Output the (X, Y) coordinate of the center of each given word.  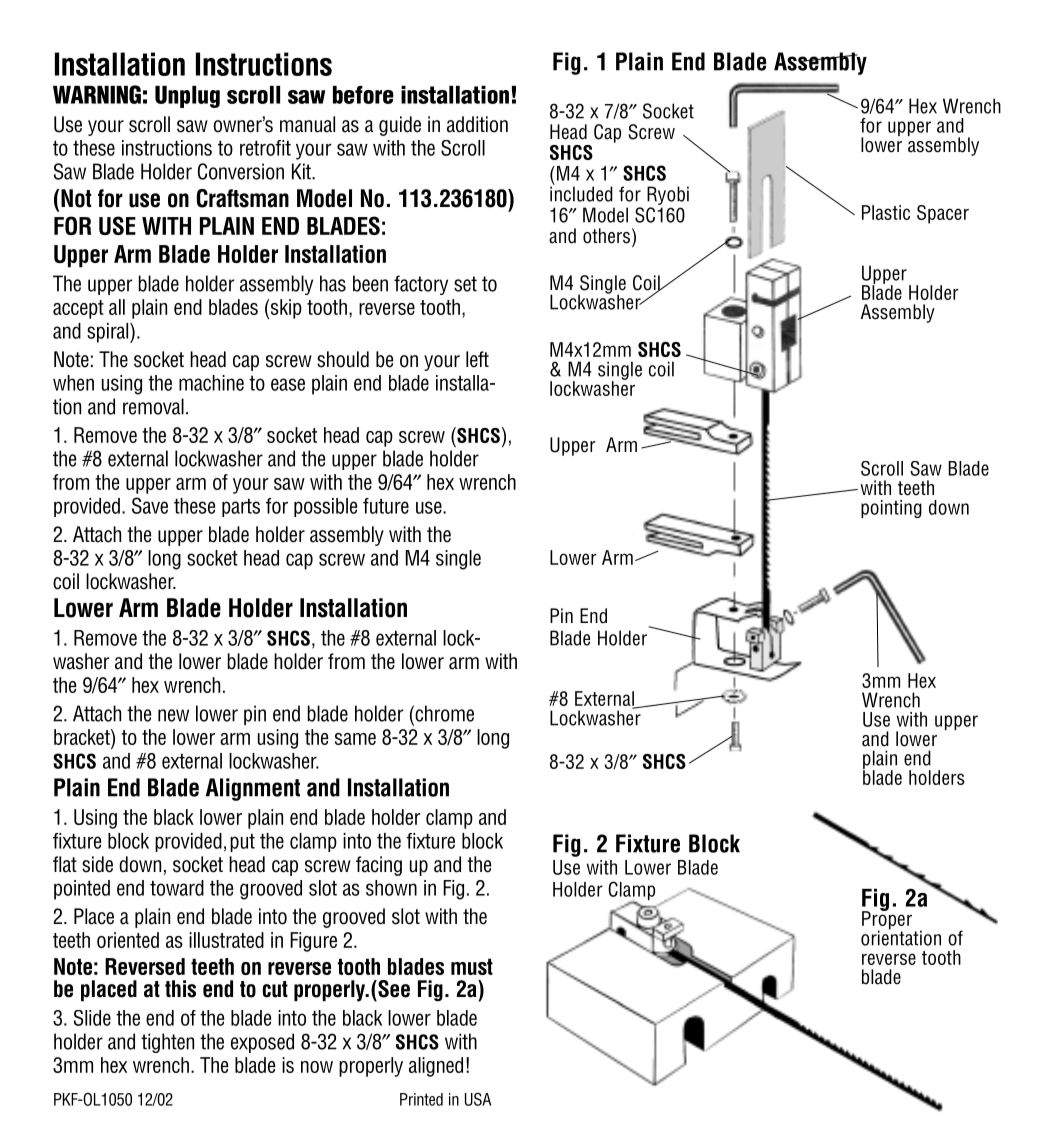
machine (211, 383)
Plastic (886, 212)
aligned (436, 1067)
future (386, 506)
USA (478, 1099)
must (472, 966)
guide (400, 126)
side (97, 864)
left (477, 359)
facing (379, 866)
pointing (891, 509)
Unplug (187, 97)
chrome (443, 713)
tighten (167, 1043)
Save (150, 505)
